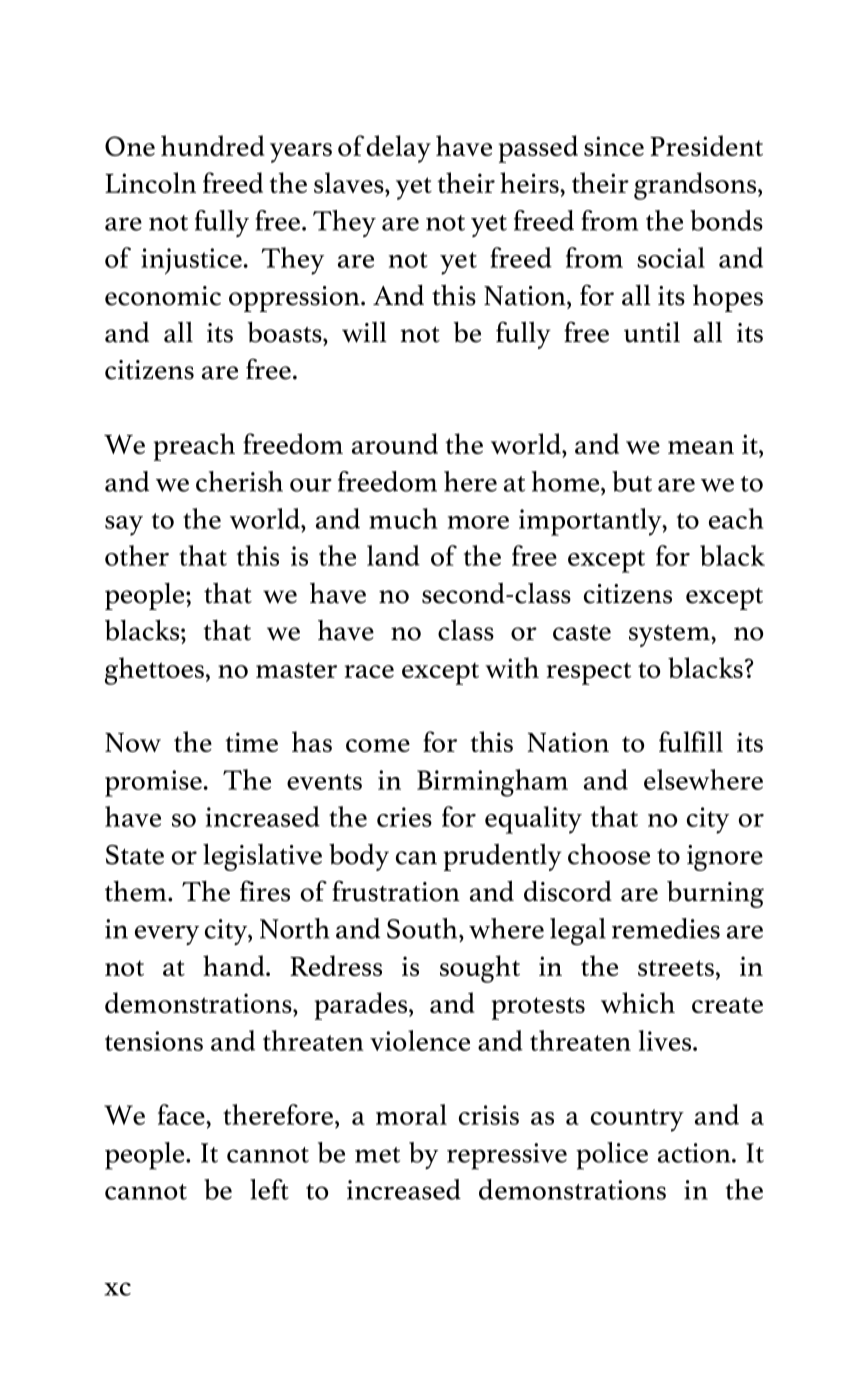 The image size is (868, 1389). I want to click on action, so click(695, 1153).
